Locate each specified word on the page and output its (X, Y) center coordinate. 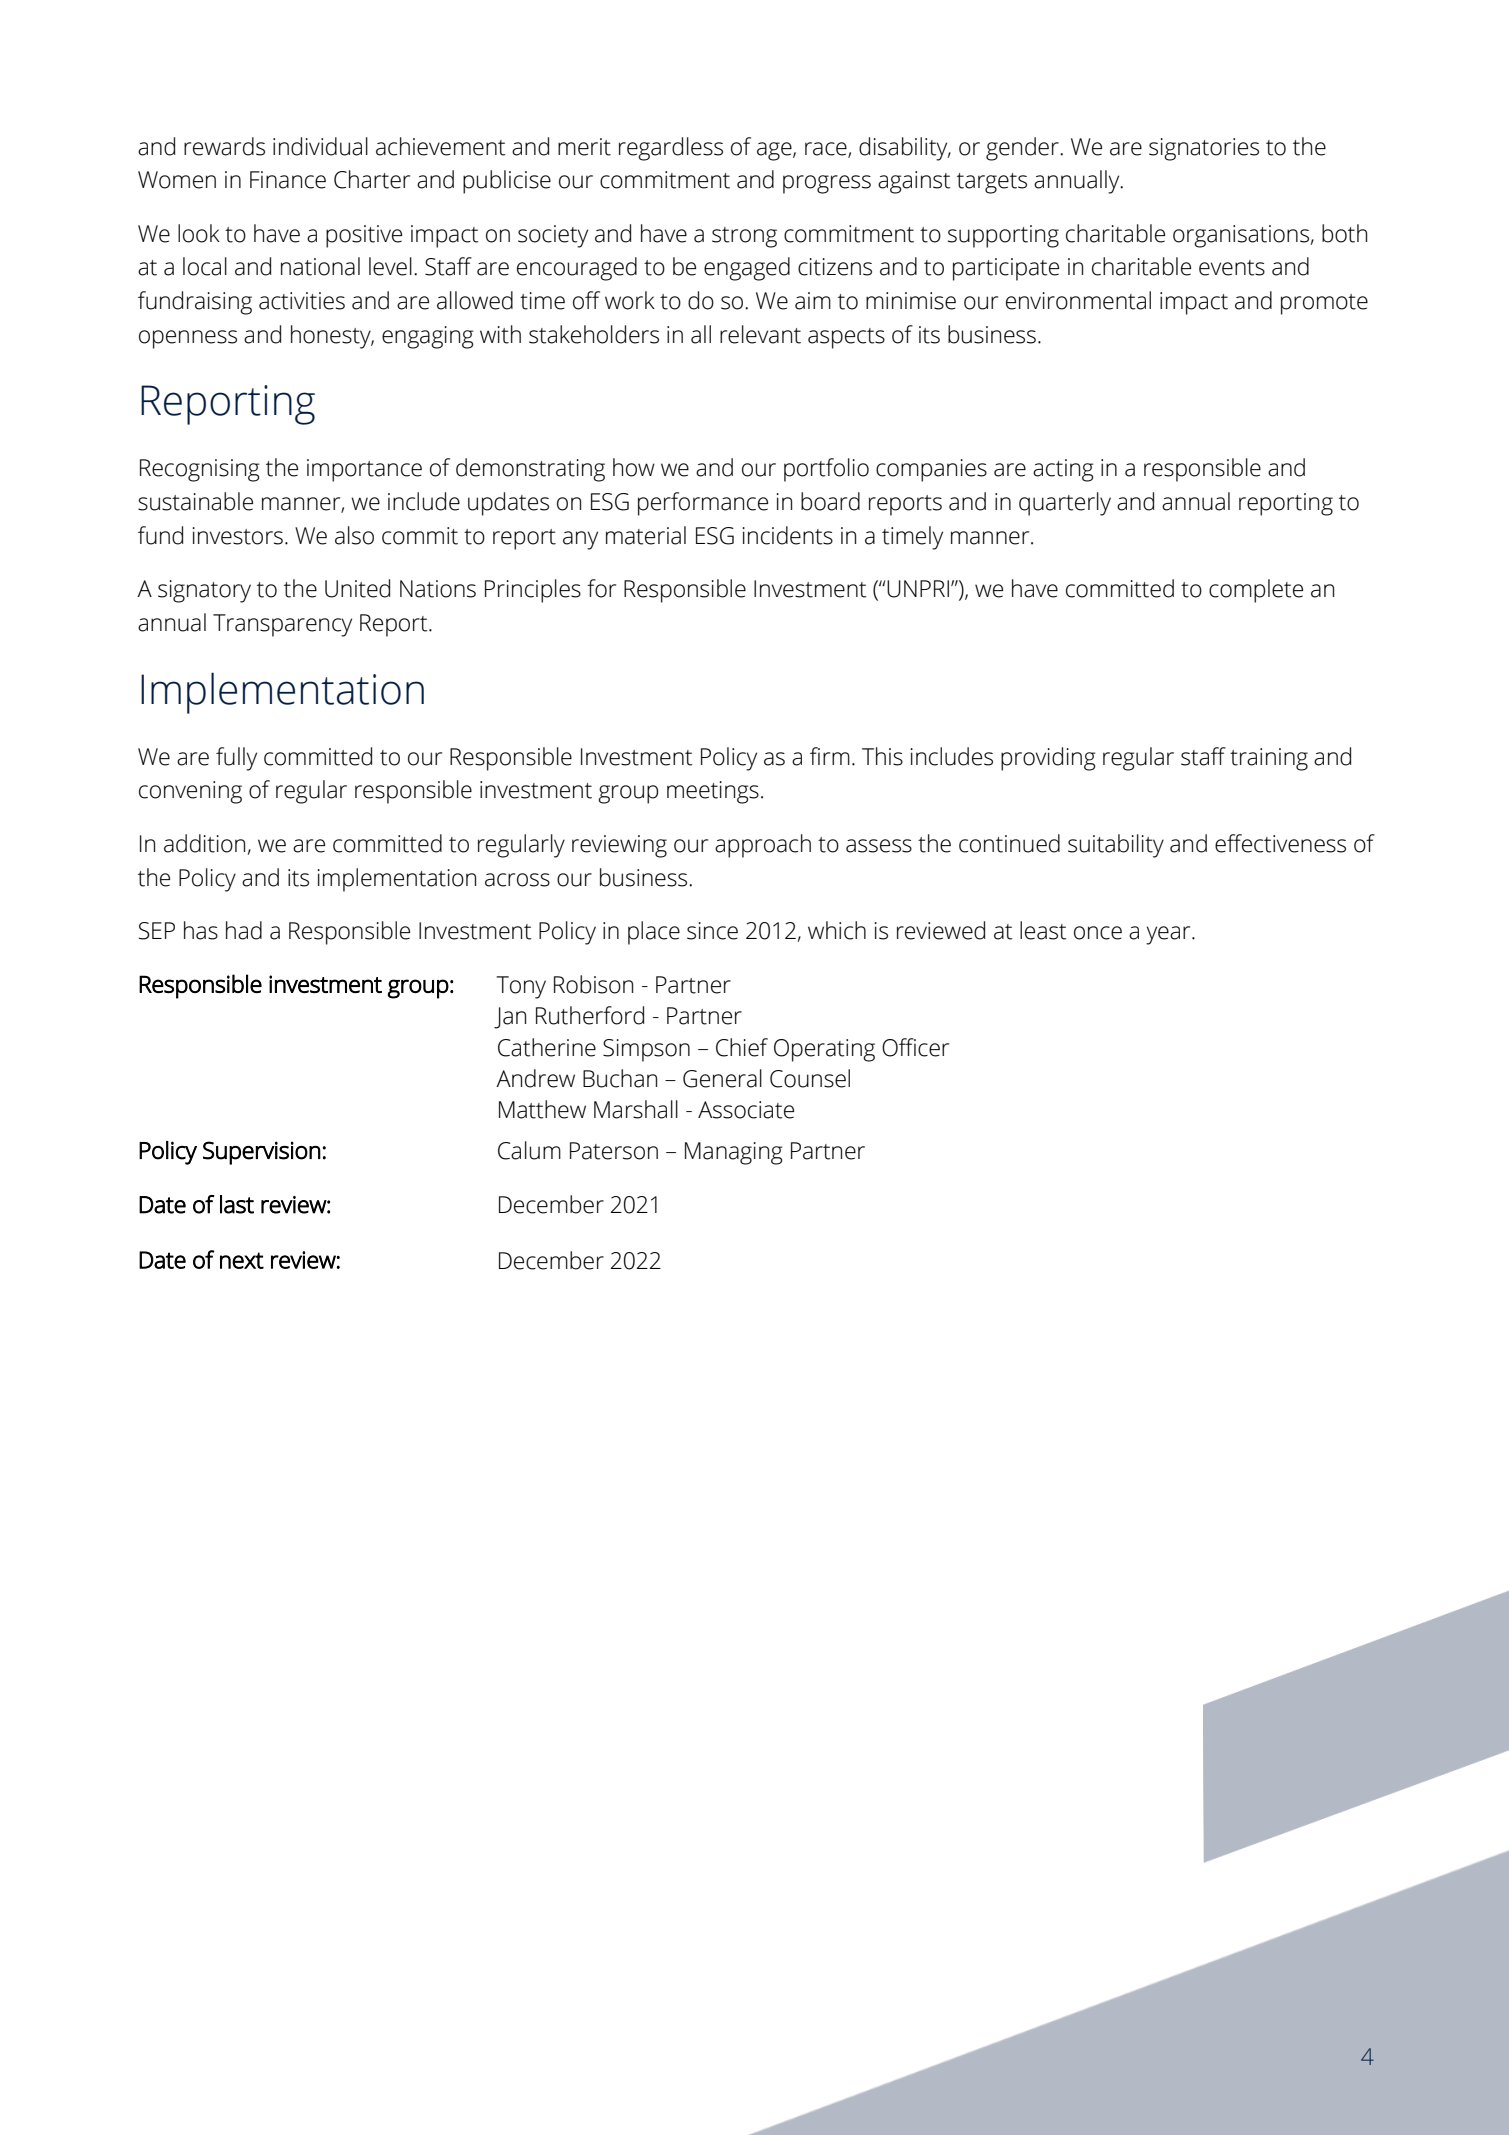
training (1269, 759)
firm (830, 756)
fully (236, 759)
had (244, 930)
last (237, 1204)
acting (1063, 470)
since (712, 931)
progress (827, 184)
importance (364, 470)
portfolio (826, 470)
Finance (288, 180)
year (1169, 935)
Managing (734, 1153)
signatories (1204, 149)
